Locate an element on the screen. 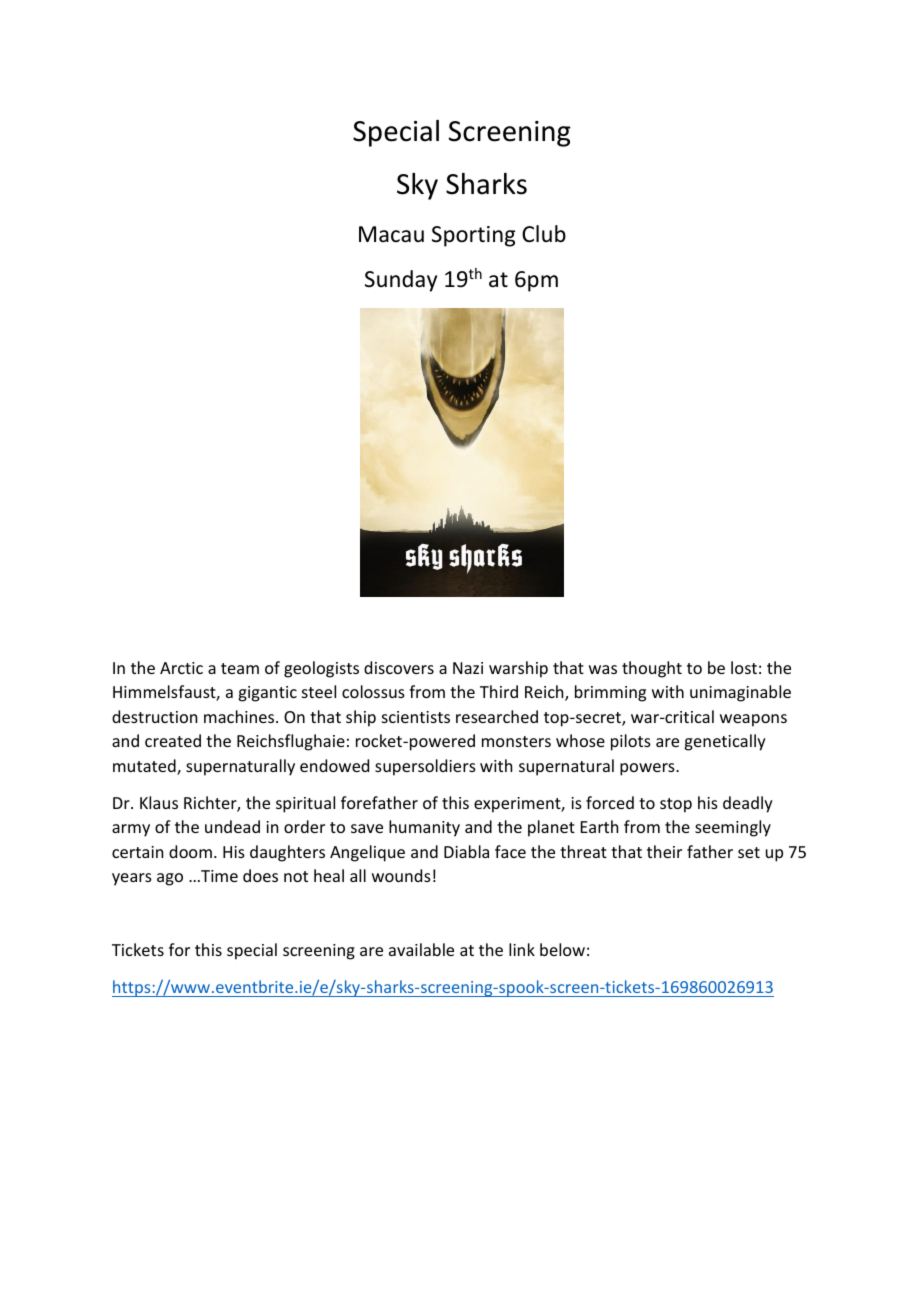 The image size is (924, 1308). discovers is located at coordinates (399, 667).
